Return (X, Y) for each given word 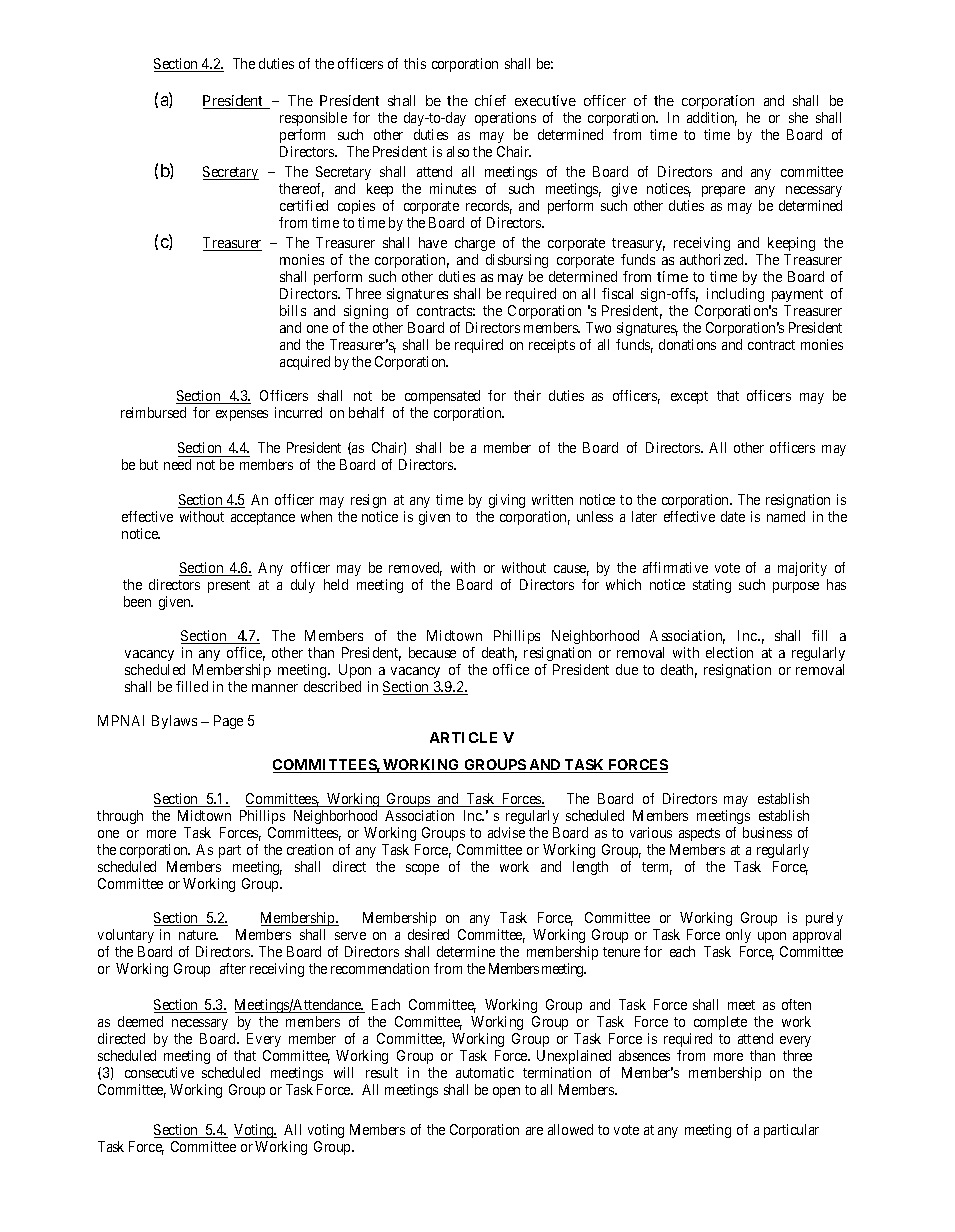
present (229, 586)
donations (687, 344)
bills (293, 310)
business (767, 832)
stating (712, 586)
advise (506, 832)
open (506, 1092)
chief (490, 100)
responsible (313, 119)
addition (712, 119)
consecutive (159, 1072)
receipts (552, 346)
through (120, 817)
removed (415, 569)
